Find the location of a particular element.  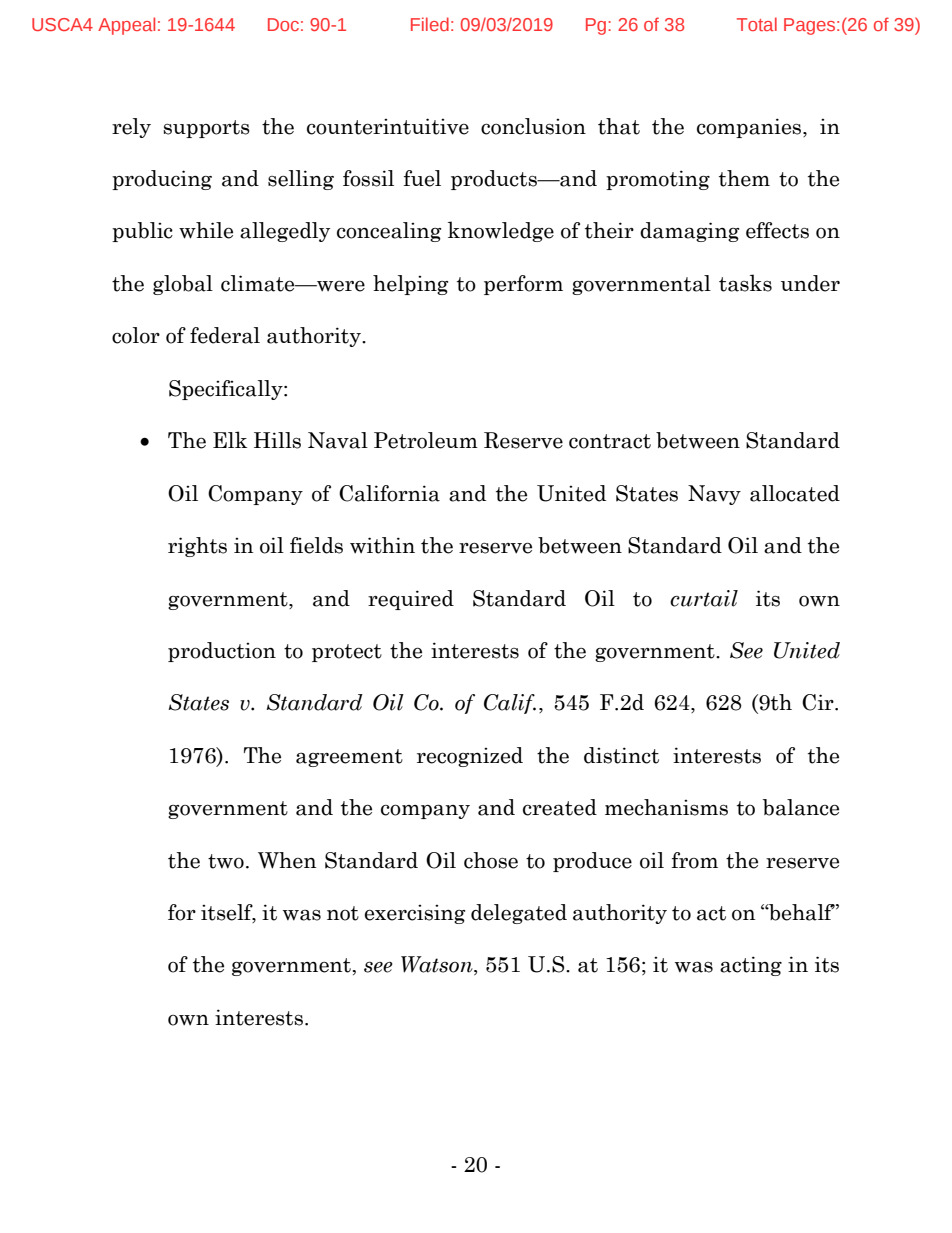

acting is located at coordinates (751, 966).
